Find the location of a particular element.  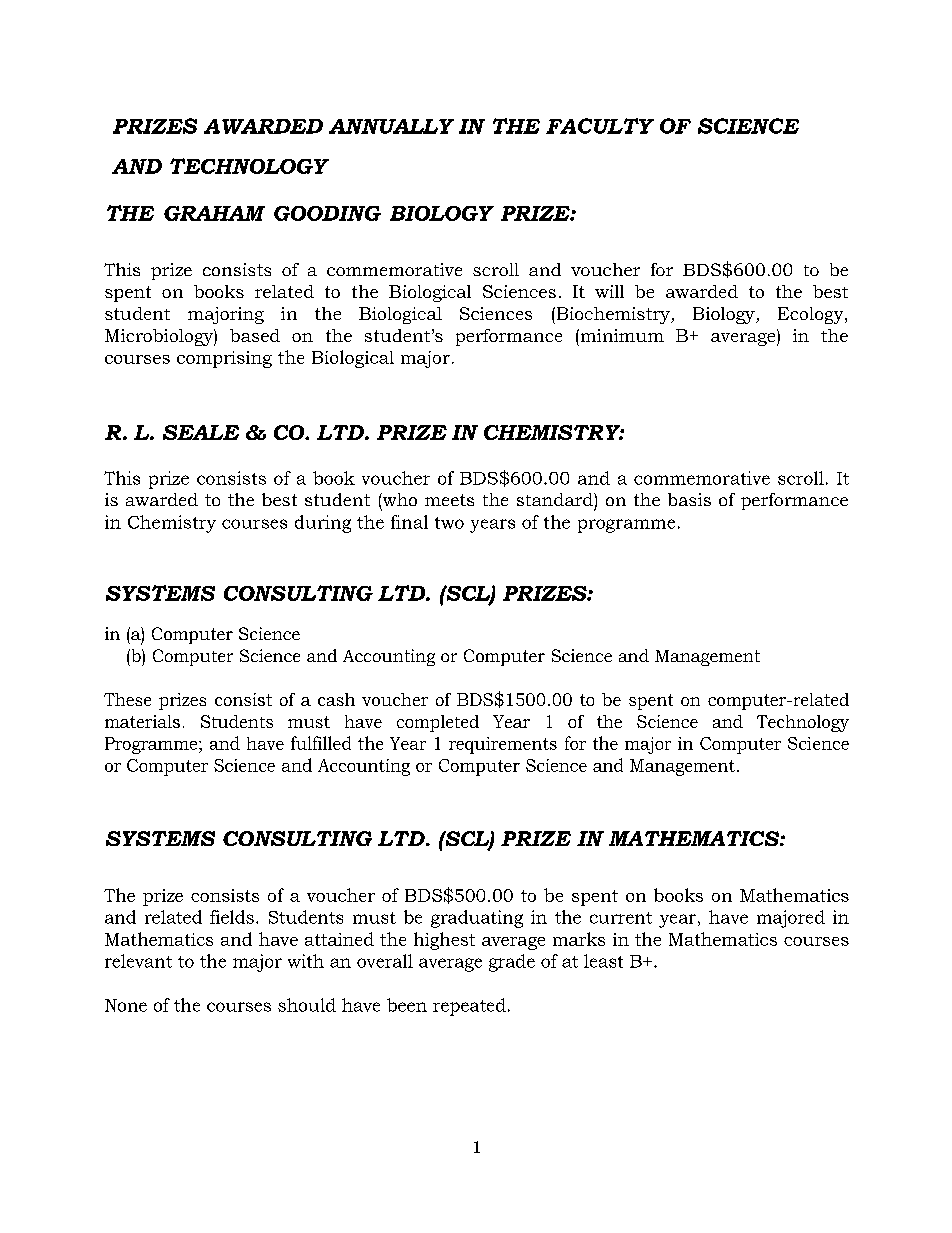

ANNUALLY is located at coordinates (391, 126).
